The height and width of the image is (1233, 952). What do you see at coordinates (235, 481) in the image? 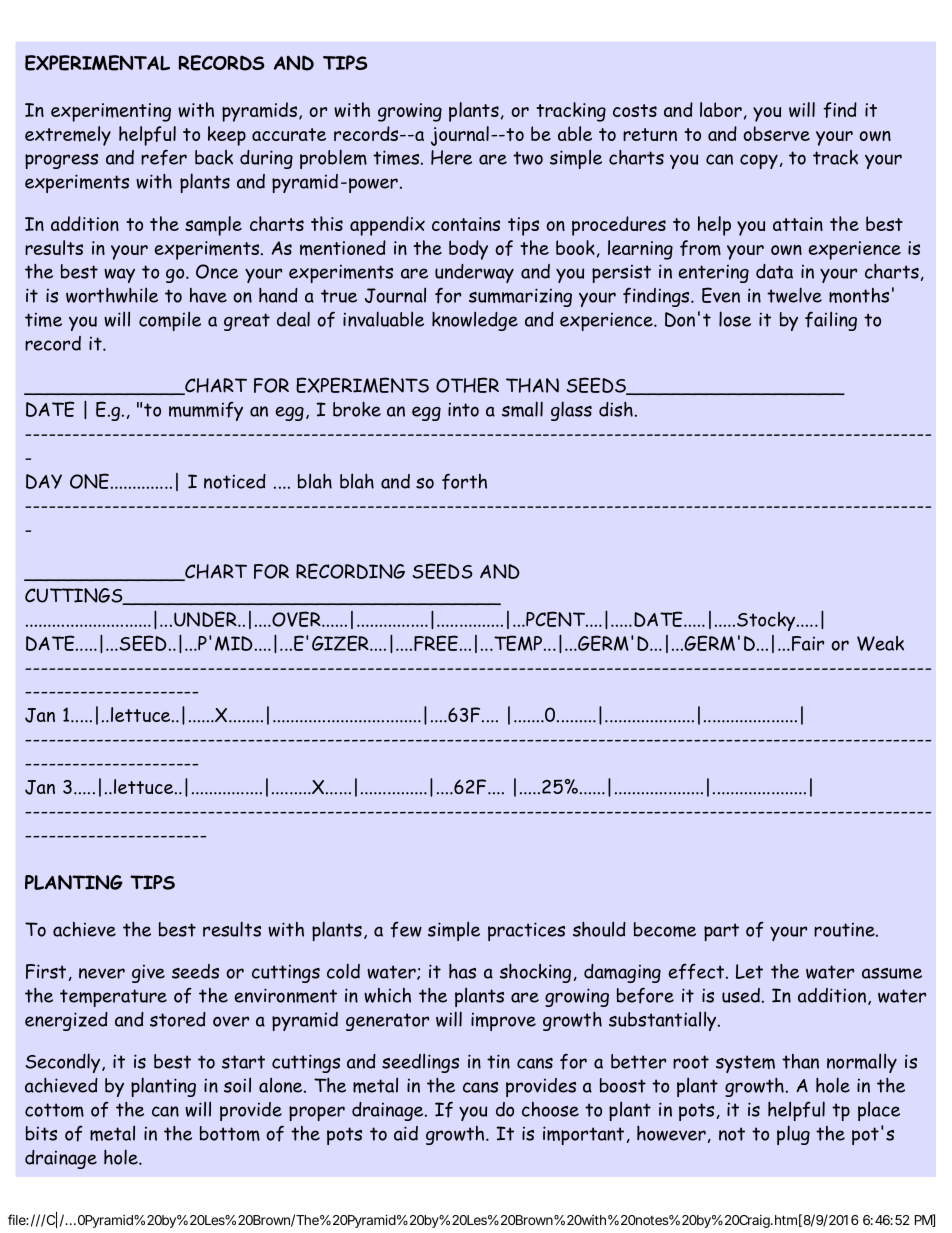
I see `noticed` at bounding box center [235, 481].
